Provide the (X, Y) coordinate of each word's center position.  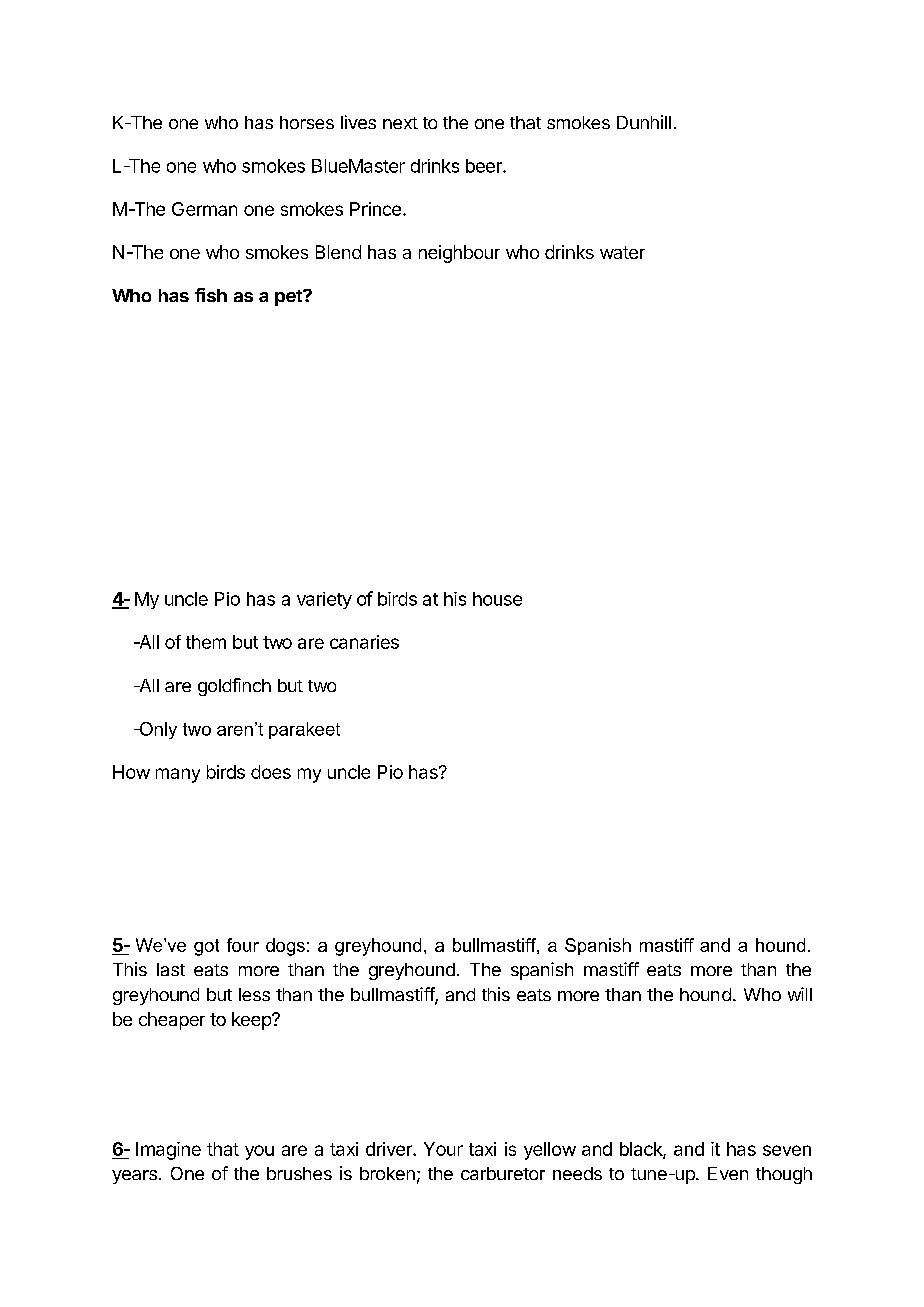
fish (211, 295)
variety (324, 600)
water (622, 252)
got (206, 947)
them (206, 642)
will (800, 994)
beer (485, 166)
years (134, 1177)
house (497, 599)
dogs (285, 947)
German (204, 209)
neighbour (459, 254)
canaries (364, 642)
